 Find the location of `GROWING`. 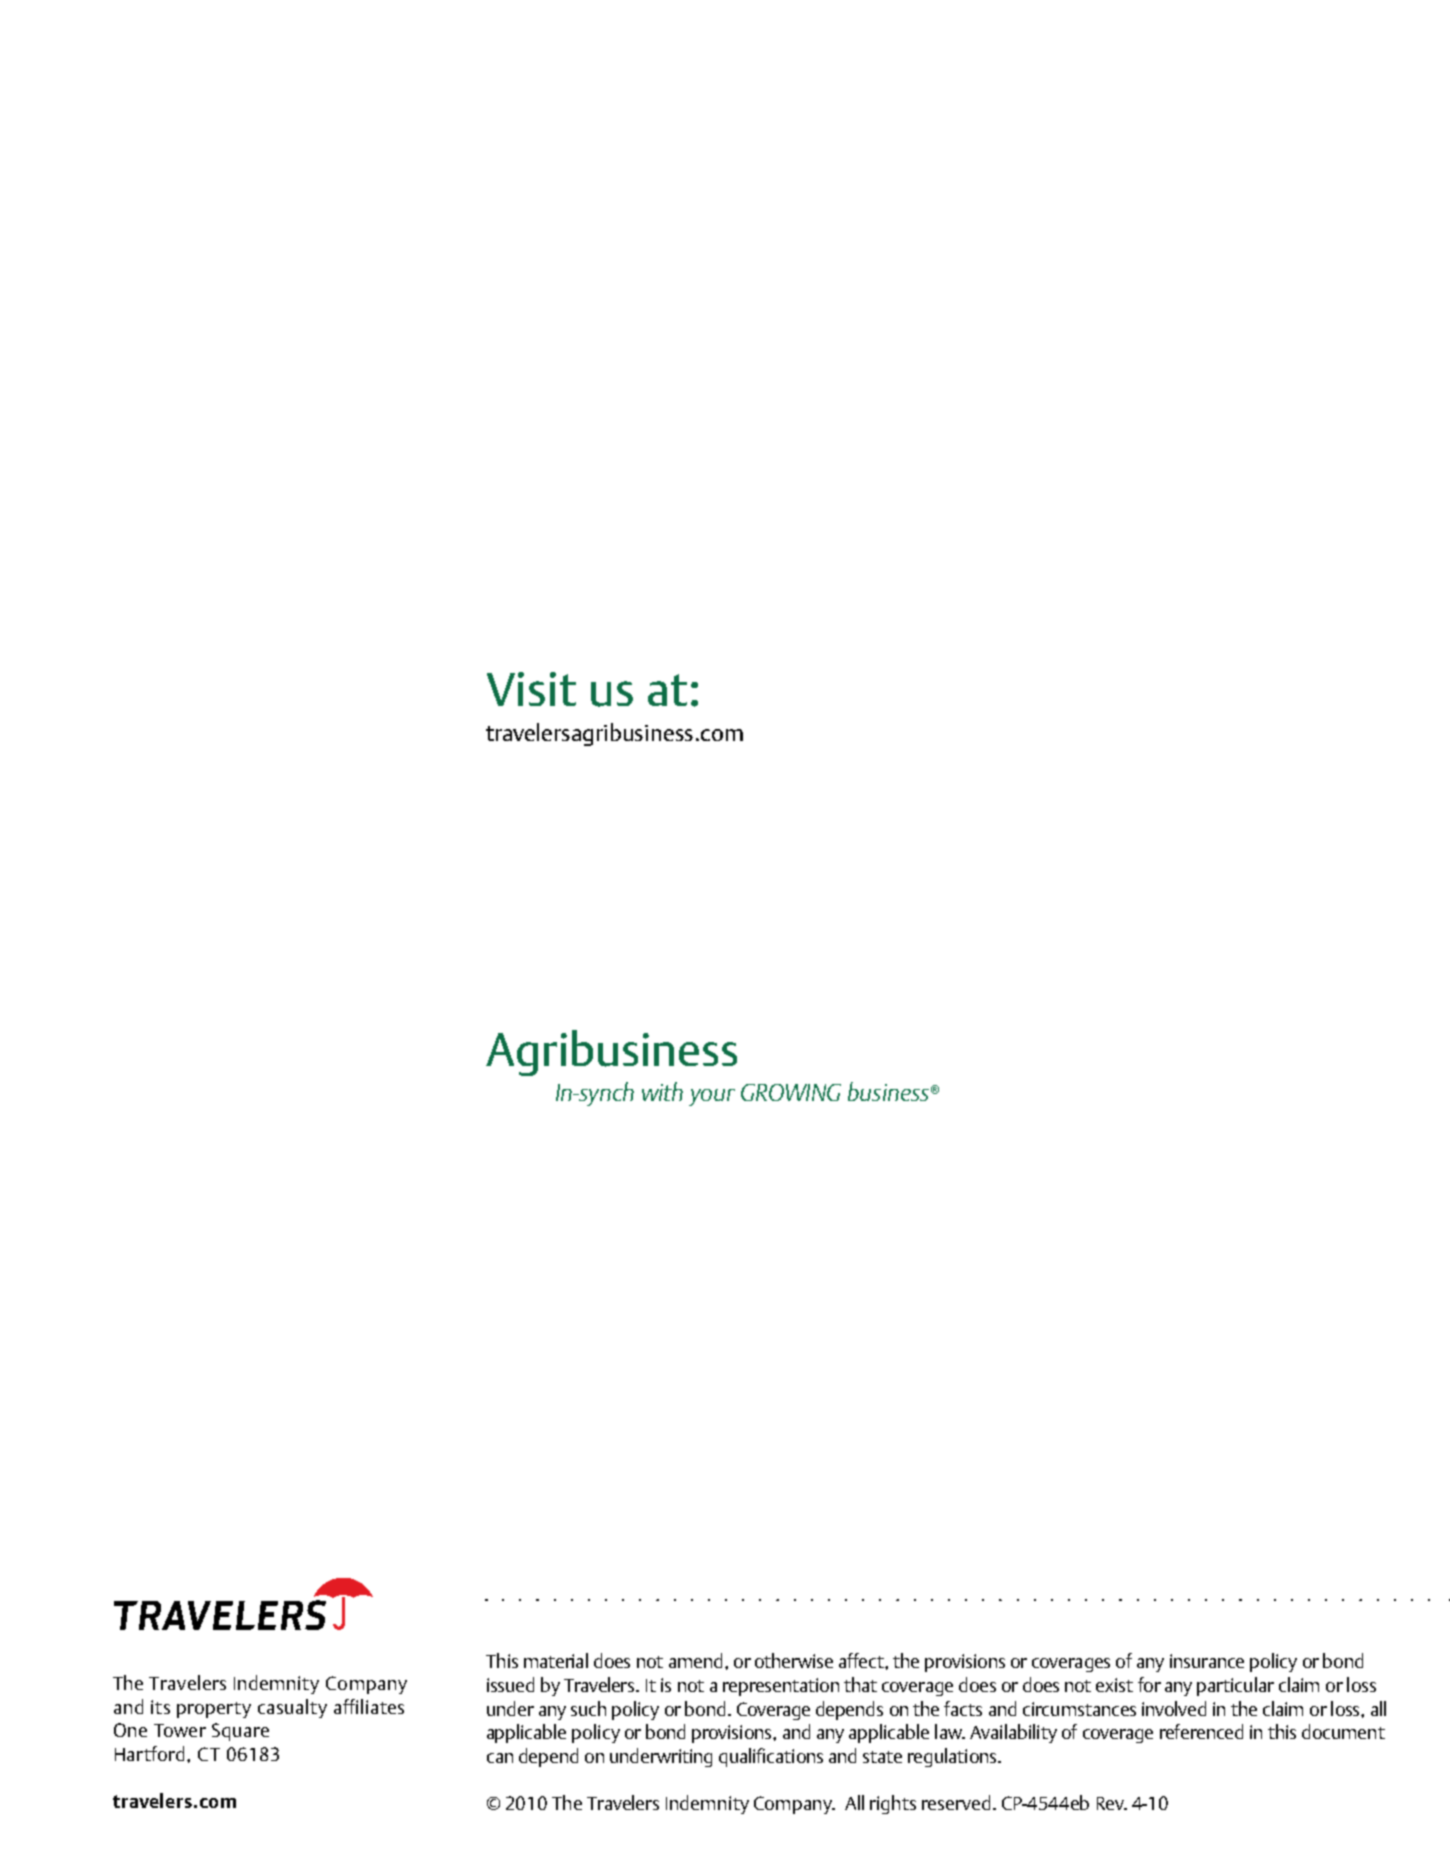

GROWING is located at coordinates (791, 1092).
